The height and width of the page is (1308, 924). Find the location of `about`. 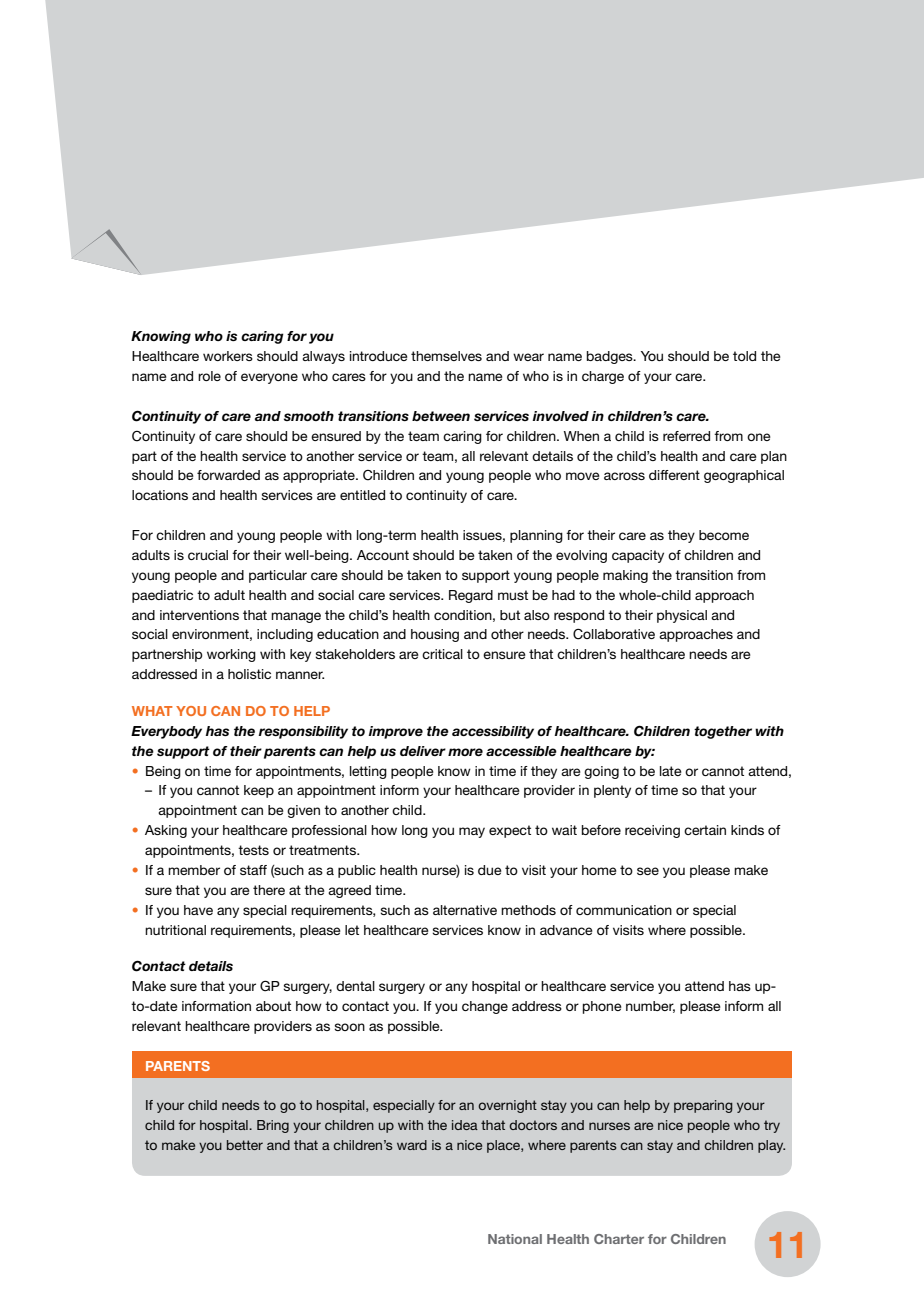

about is located at coordinates (273, 1006).
